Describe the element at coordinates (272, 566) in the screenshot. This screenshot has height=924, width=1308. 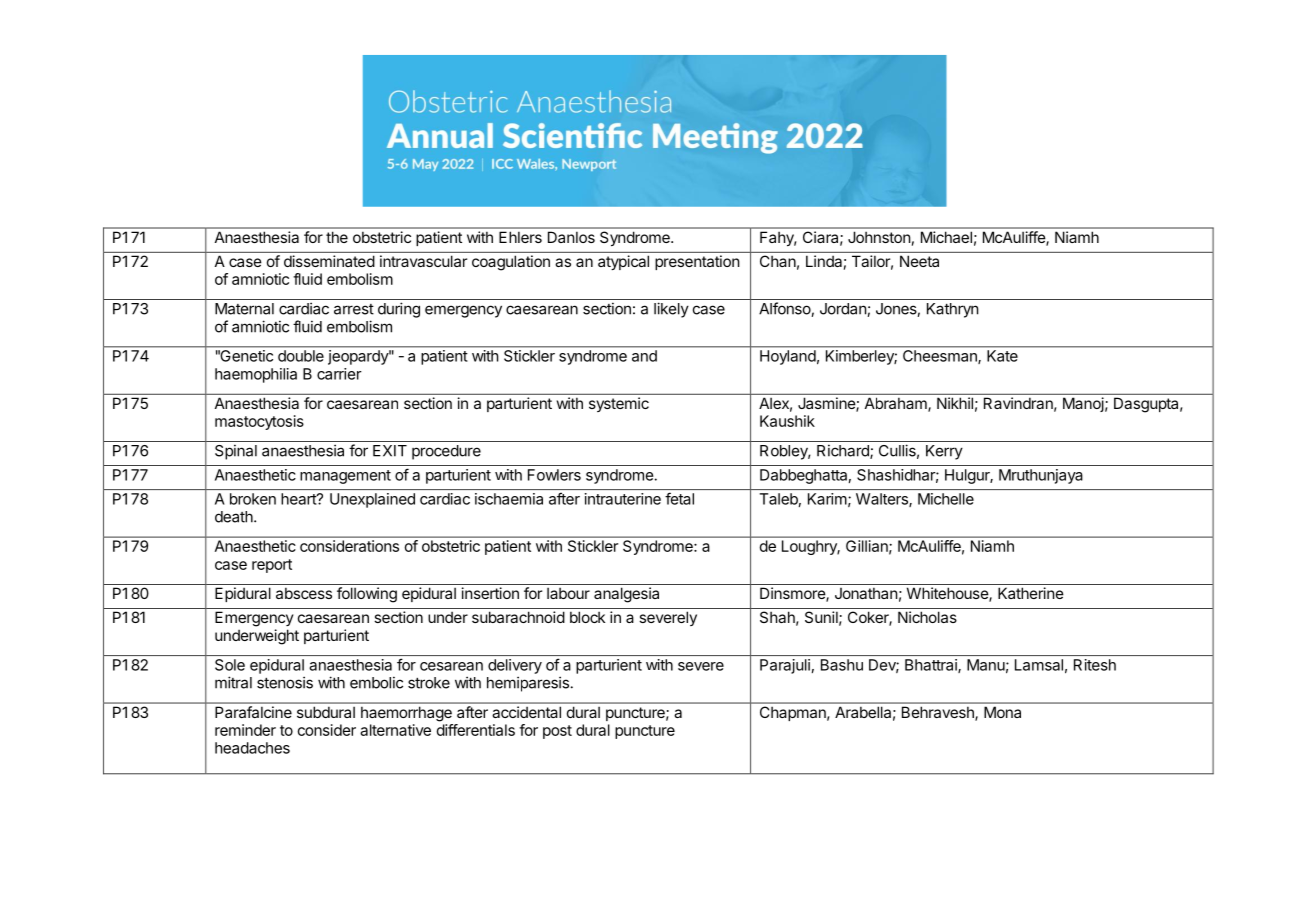
I see `report` at that location.
